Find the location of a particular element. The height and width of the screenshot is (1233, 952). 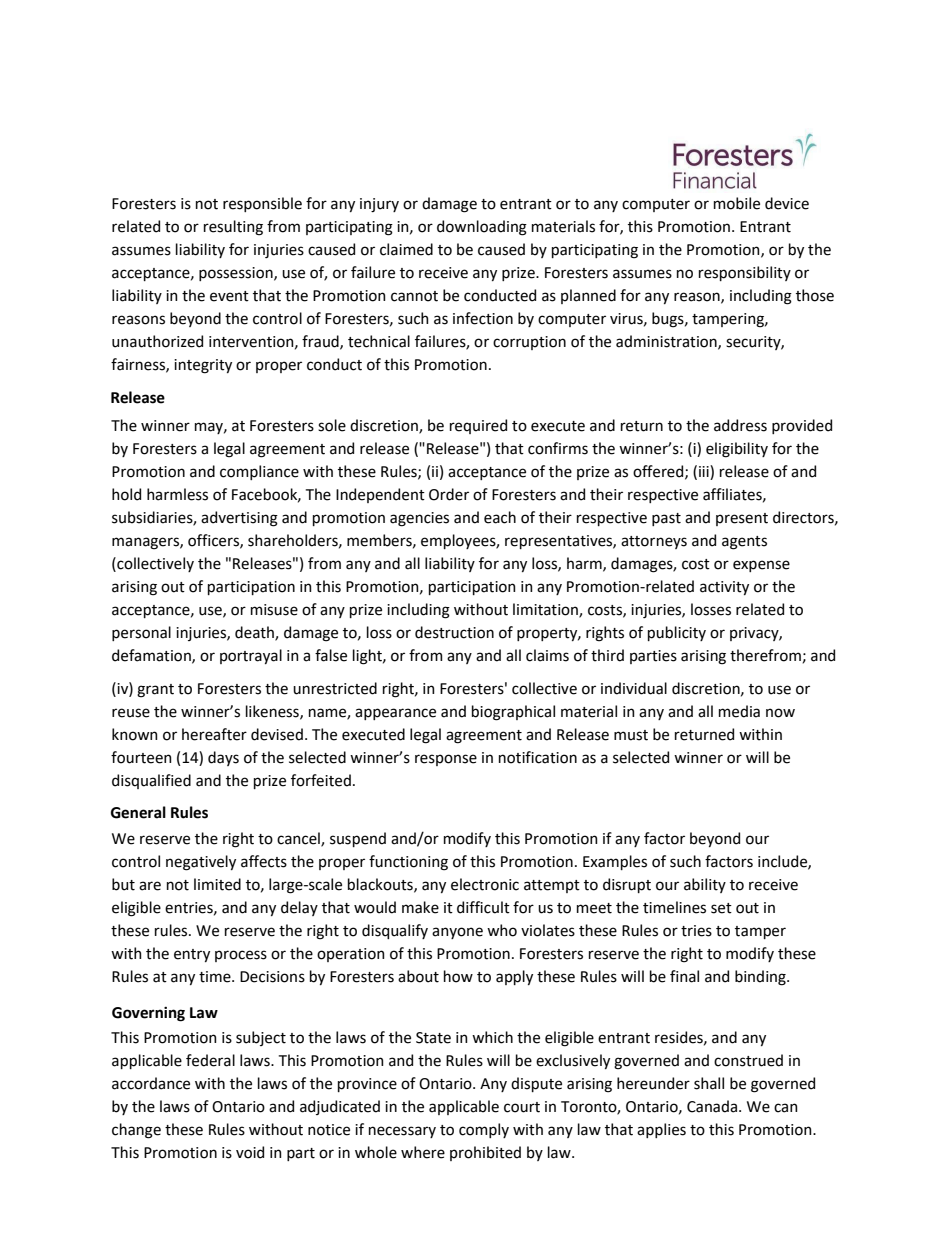

difficult is located at coordinates (483, 907).
